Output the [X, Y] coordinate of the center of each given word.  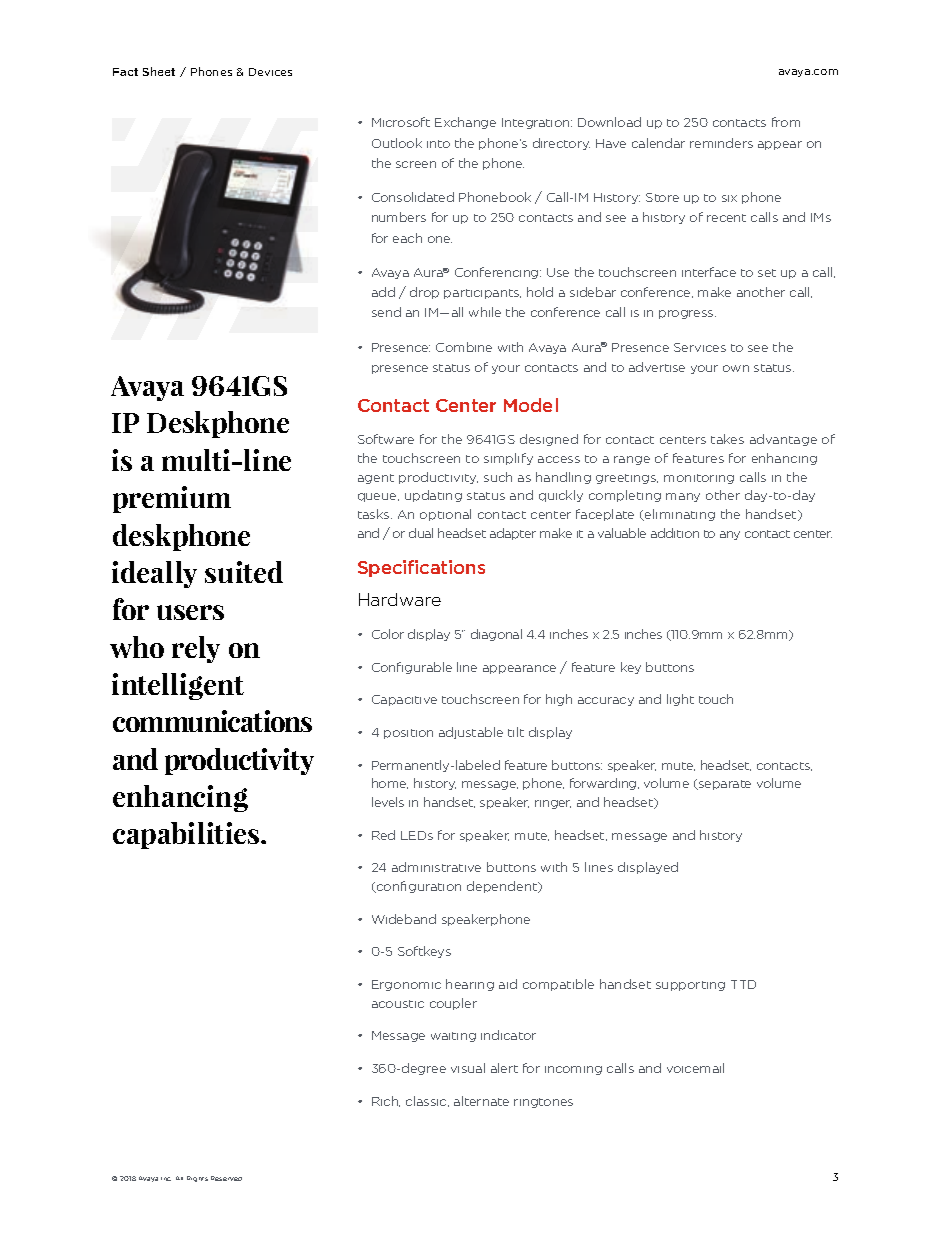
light [680, 700]
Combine [464, 347]
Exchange [465, 123]
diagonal [496, 635]
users [190, 612]
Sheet [159, 71]
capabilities [187, 835]
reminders [721, 143]
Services [700, 347]
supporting [690, 986]
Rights [197, 1179]
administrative [436, 867]
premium [172, 499]
